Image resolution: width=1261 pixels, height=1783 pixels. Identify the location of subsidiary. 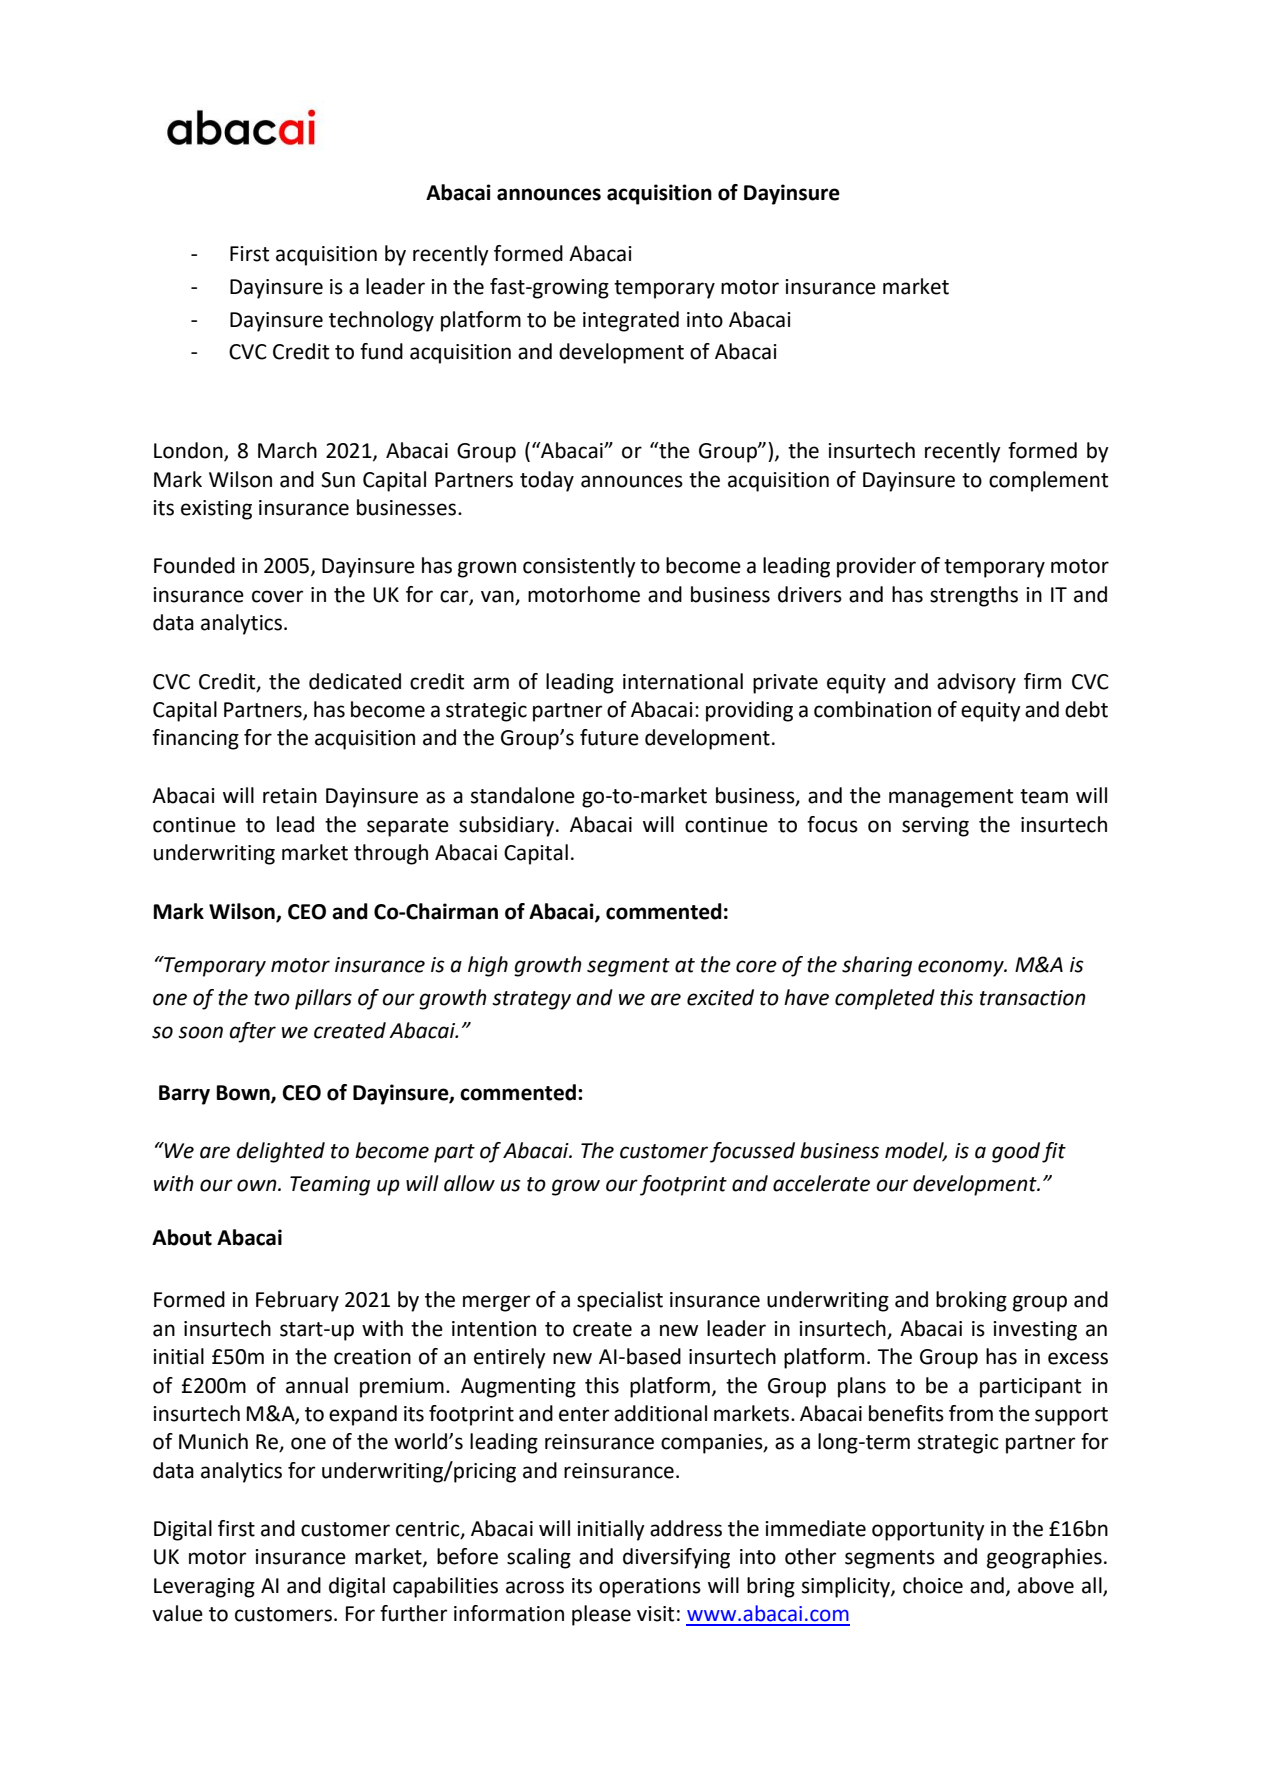
(506, 826).
